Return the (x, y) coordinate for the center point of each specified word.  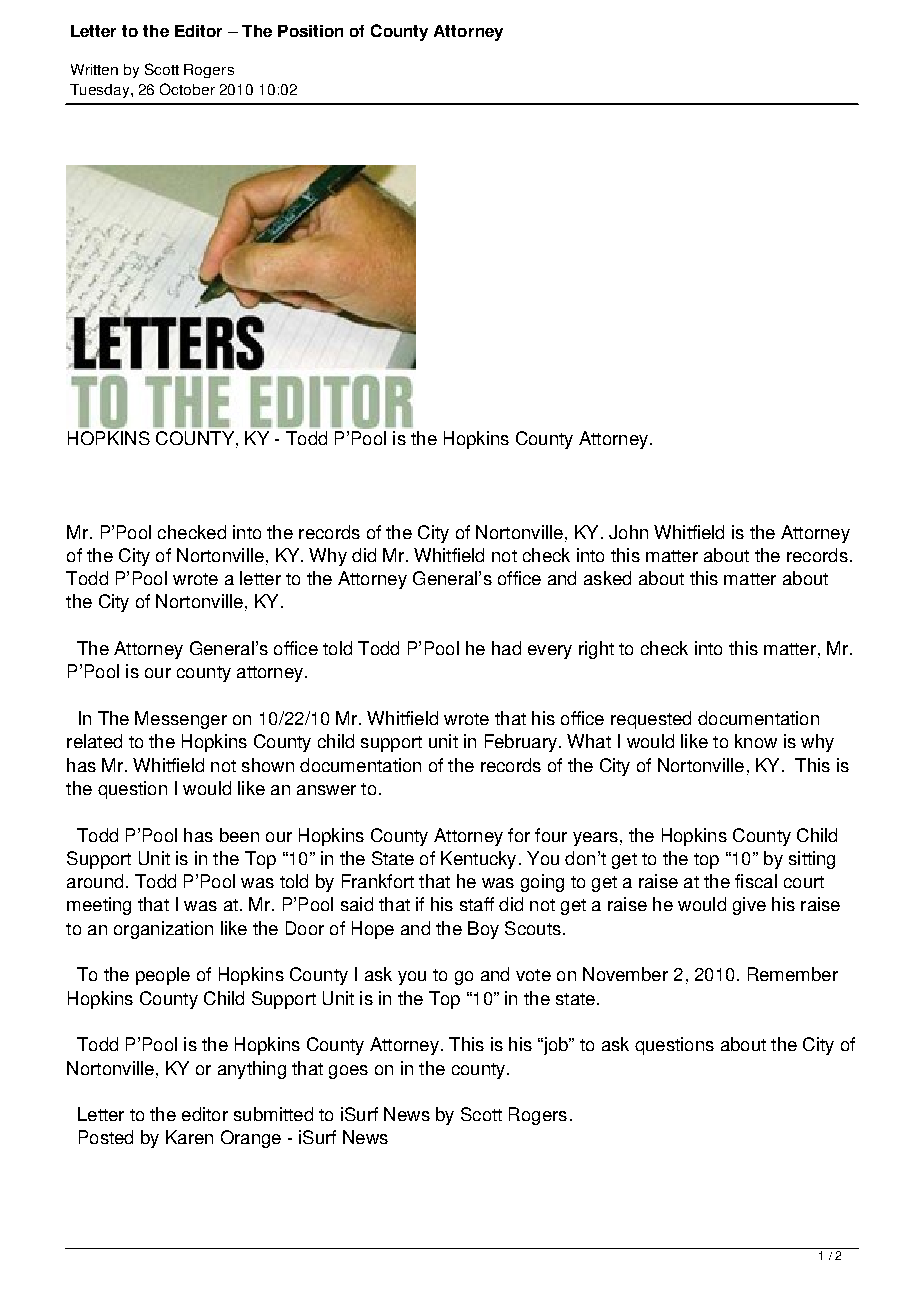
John (628, 532)
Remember (793, 974)
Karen (189, 1137)
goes (348, 1072)
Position (310, 31)
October (187, 89)
